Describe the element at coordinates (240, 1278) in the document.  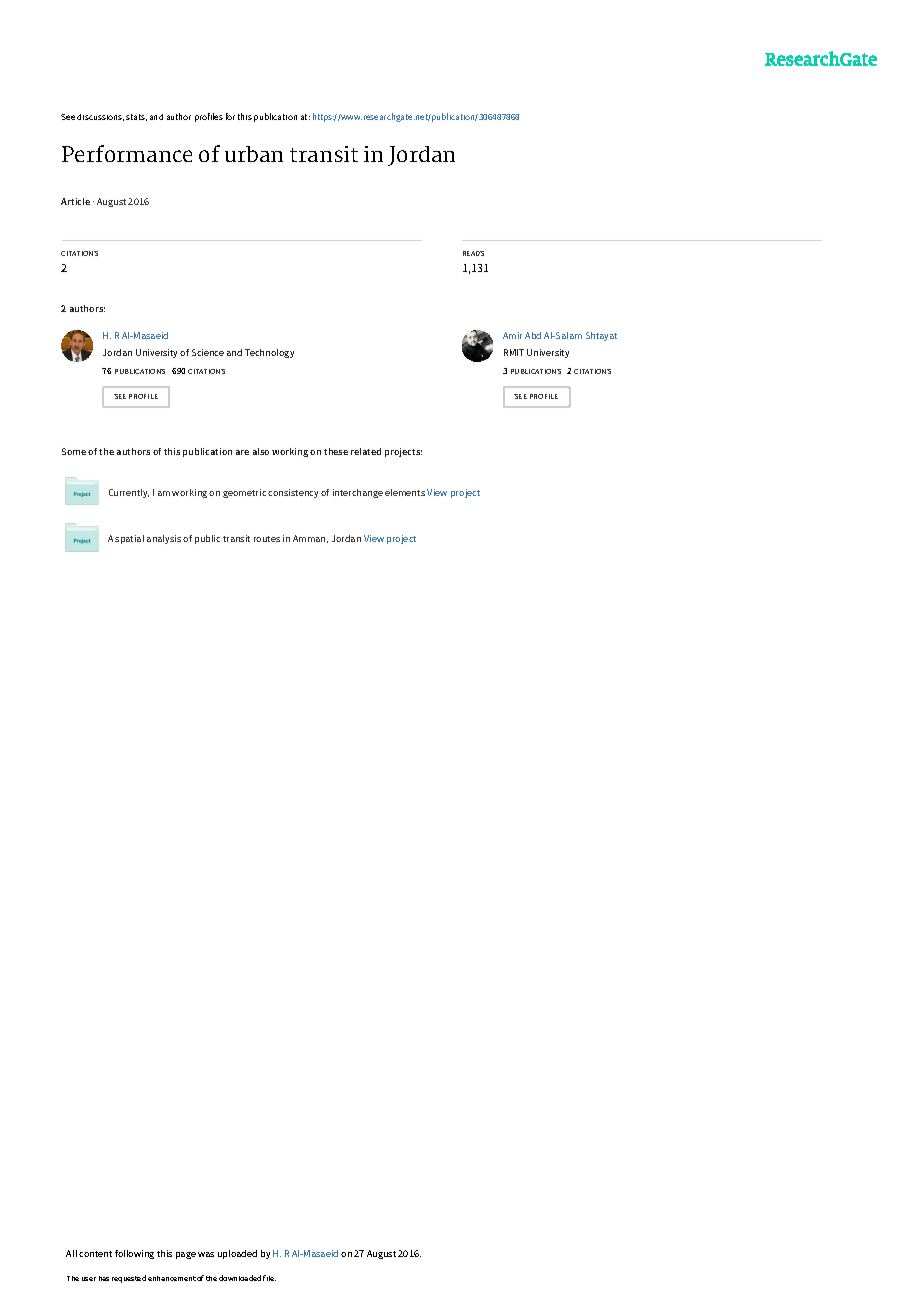
I see `downloaded` at that location.
